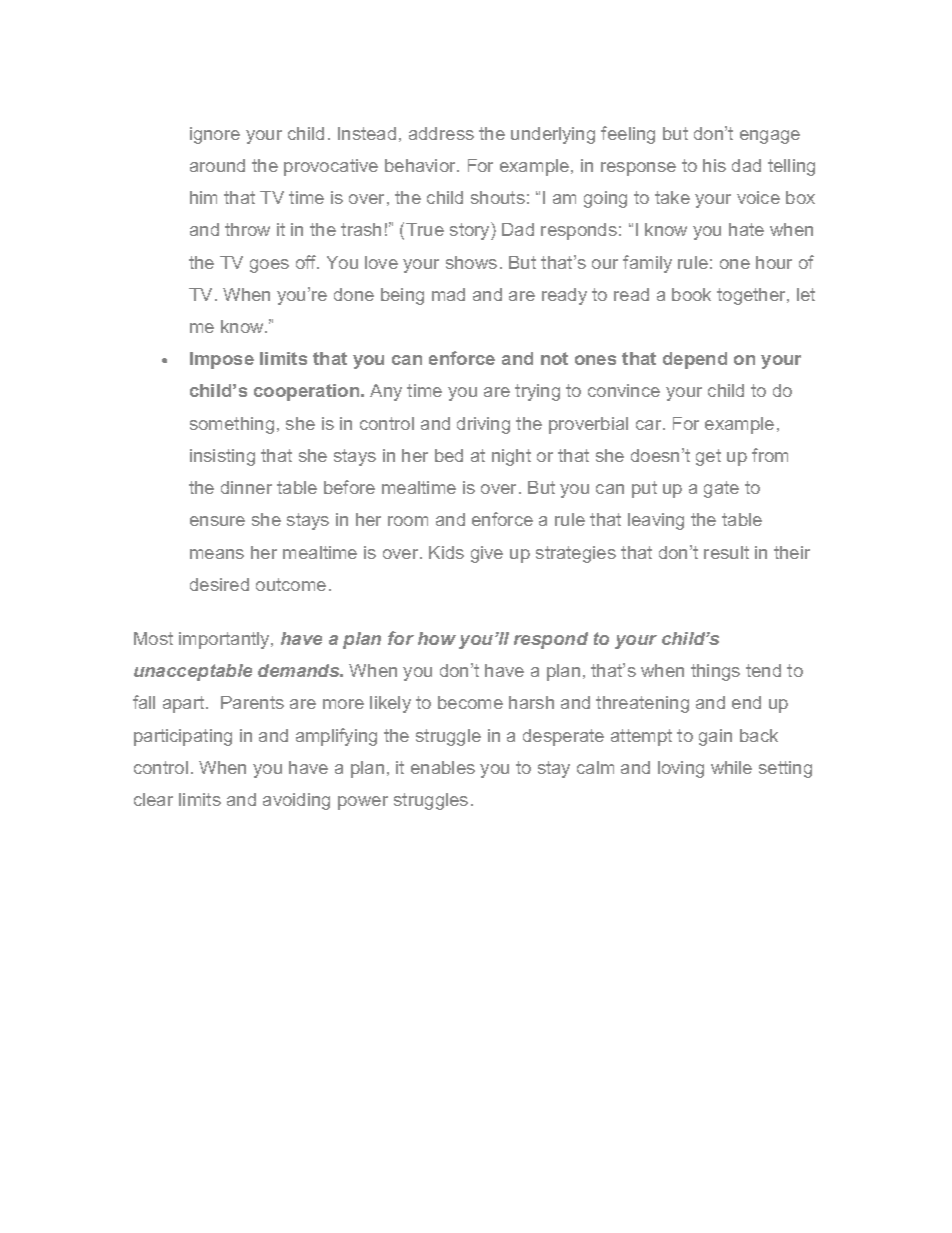 This document has width=952, height=1233. Describe the element at coordinates (217, 165) in the document. I see `around` at that location.
